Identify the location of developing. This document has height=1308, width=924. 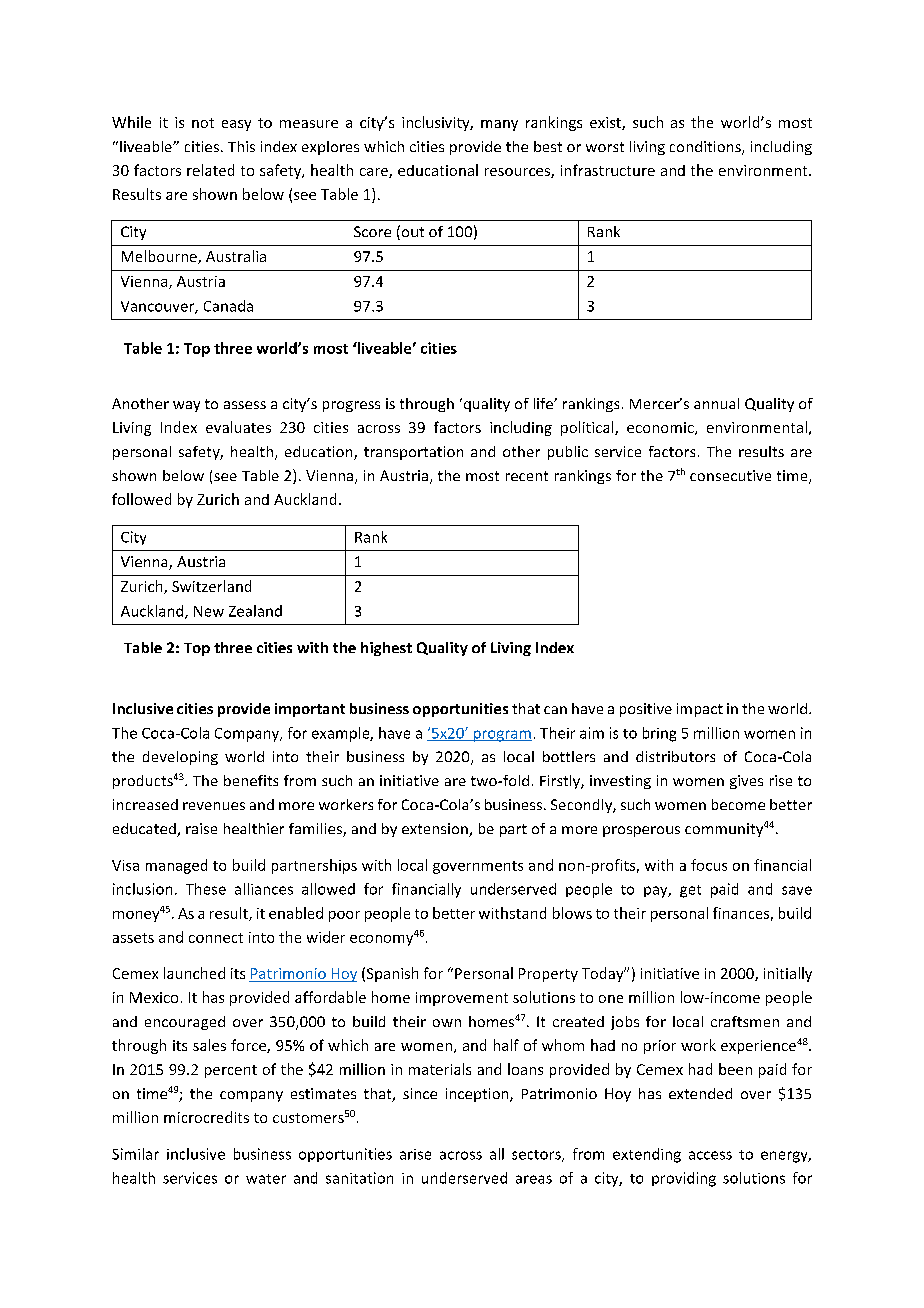
(180, 758).
